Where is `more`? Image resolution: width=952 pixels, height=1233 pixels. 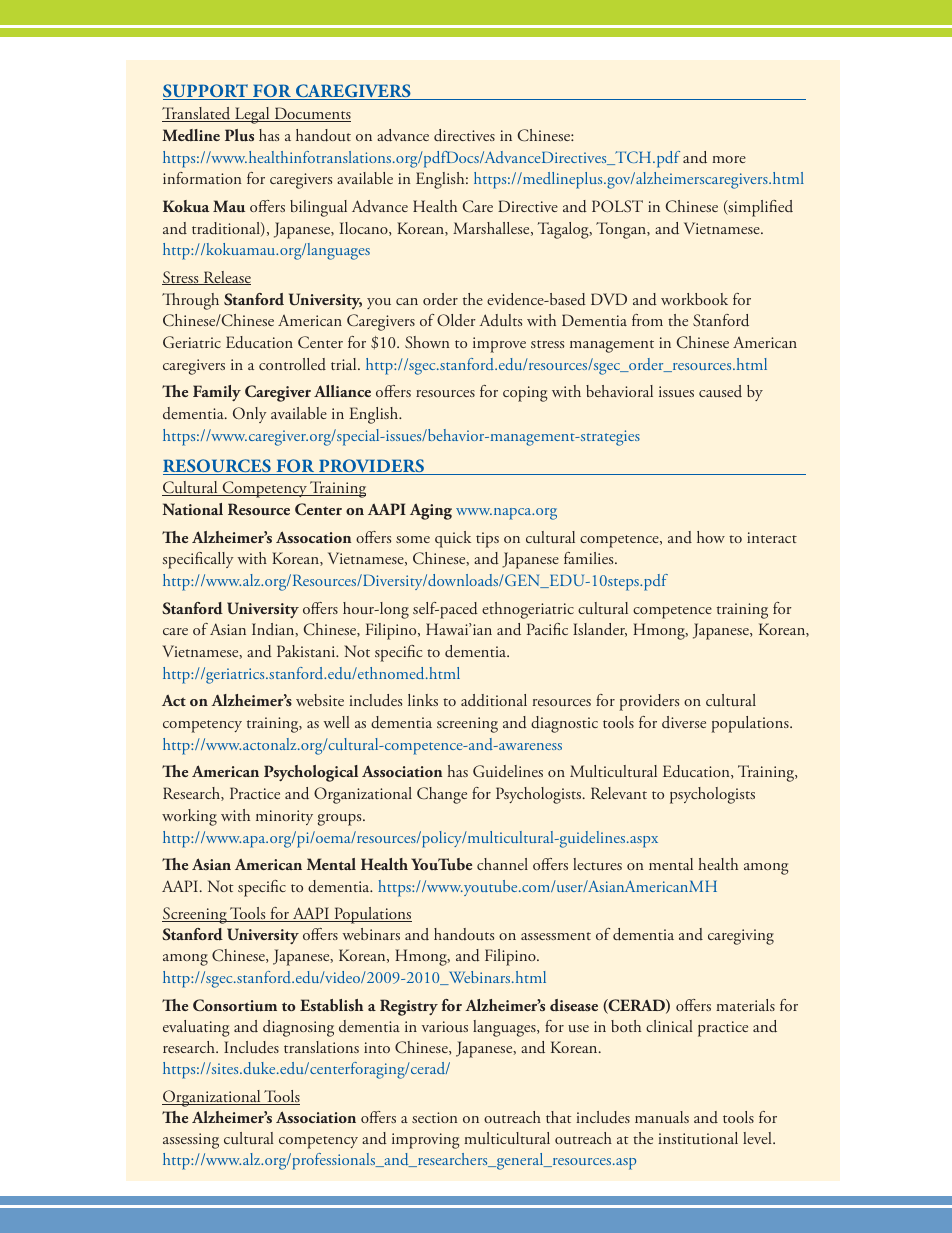
more is located at coordinates (729, 159).
